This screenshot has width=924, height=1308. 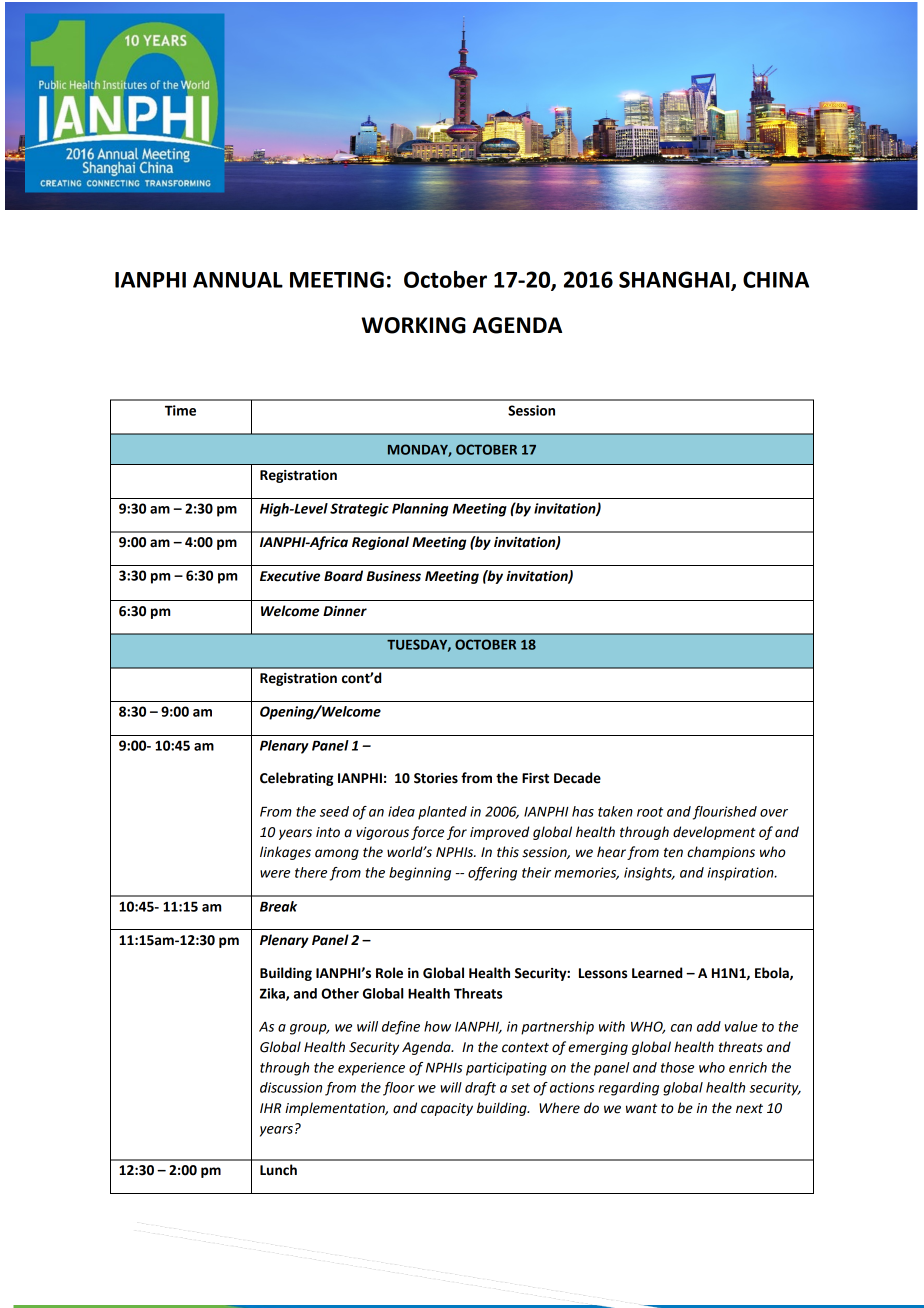 I want to click on SHANGHAI, so click(x=675, y=280).
